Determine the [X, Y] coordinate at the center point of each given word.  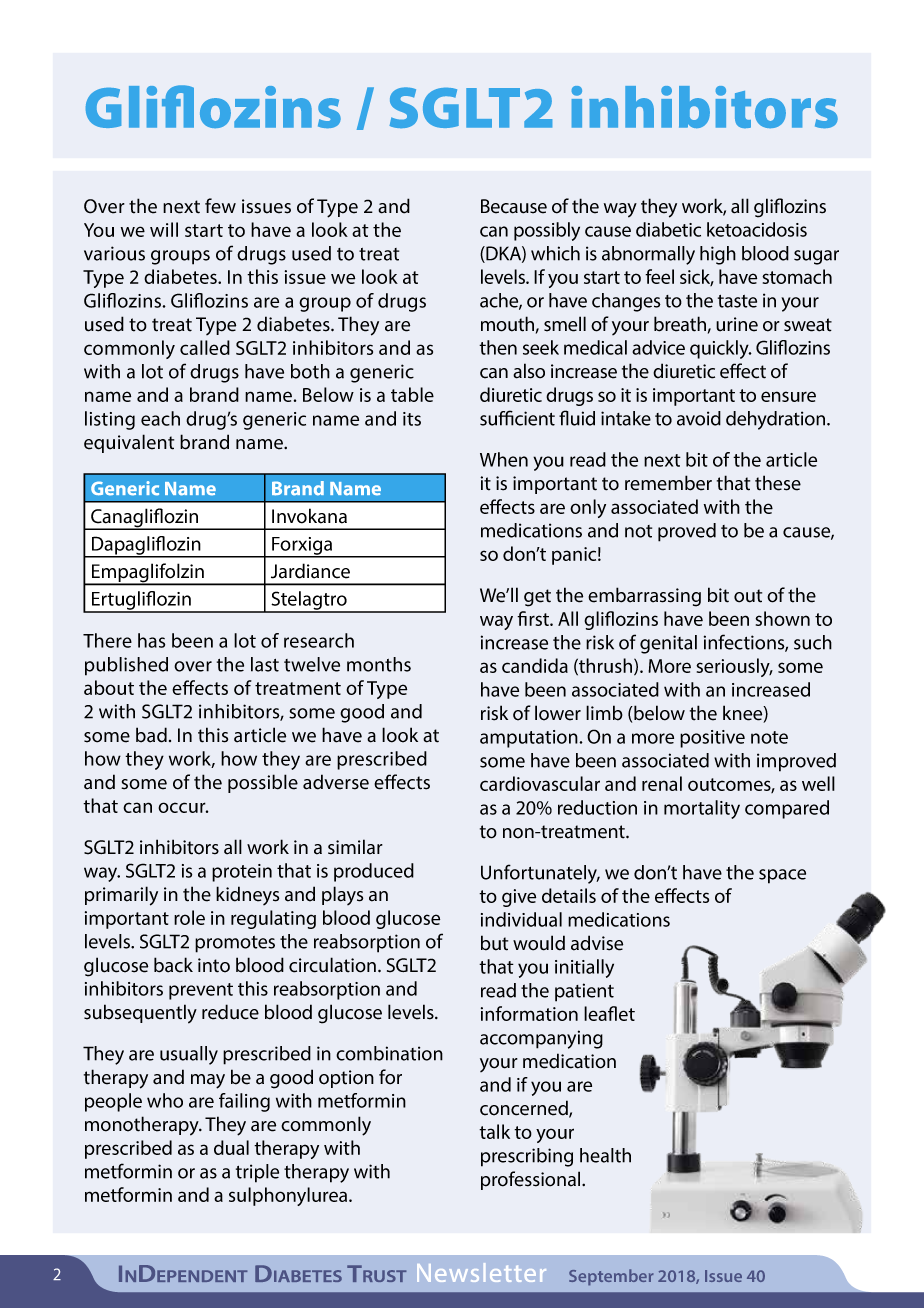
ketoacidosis [757, 229]
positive [712, 739]
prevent [201, 991]
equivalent [129, 443]
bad [151, 735]
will [164, 229]
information [529, 1013]
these [778, 483]
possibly [547, 231]
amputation [530, 739]
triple [257, 1173]
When [504, 459]
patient [584, 992]
